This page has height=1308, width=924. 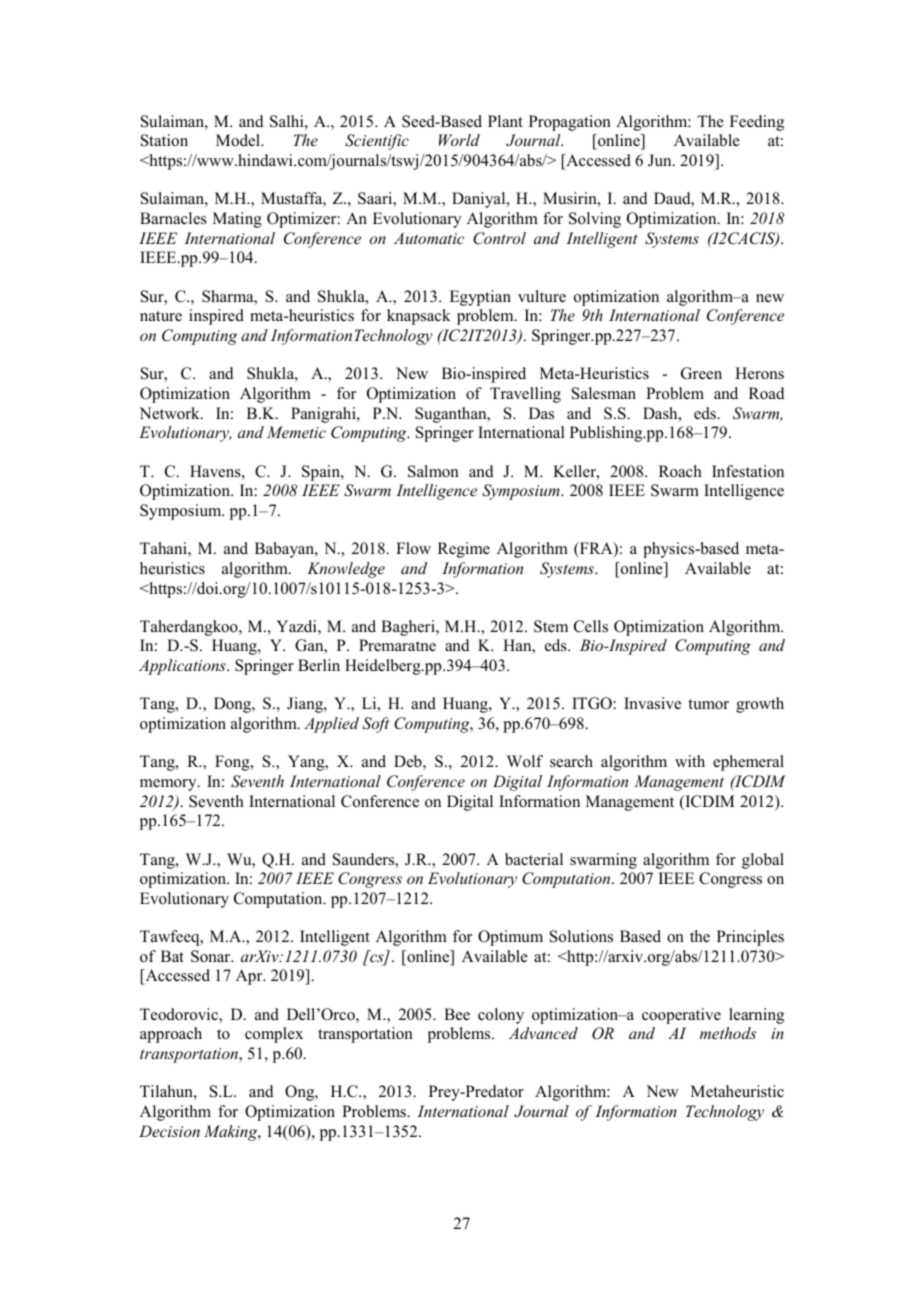 What do you see at coordinates (763, 861) in the page?
I see `global` at bounding box center [763, 861].
